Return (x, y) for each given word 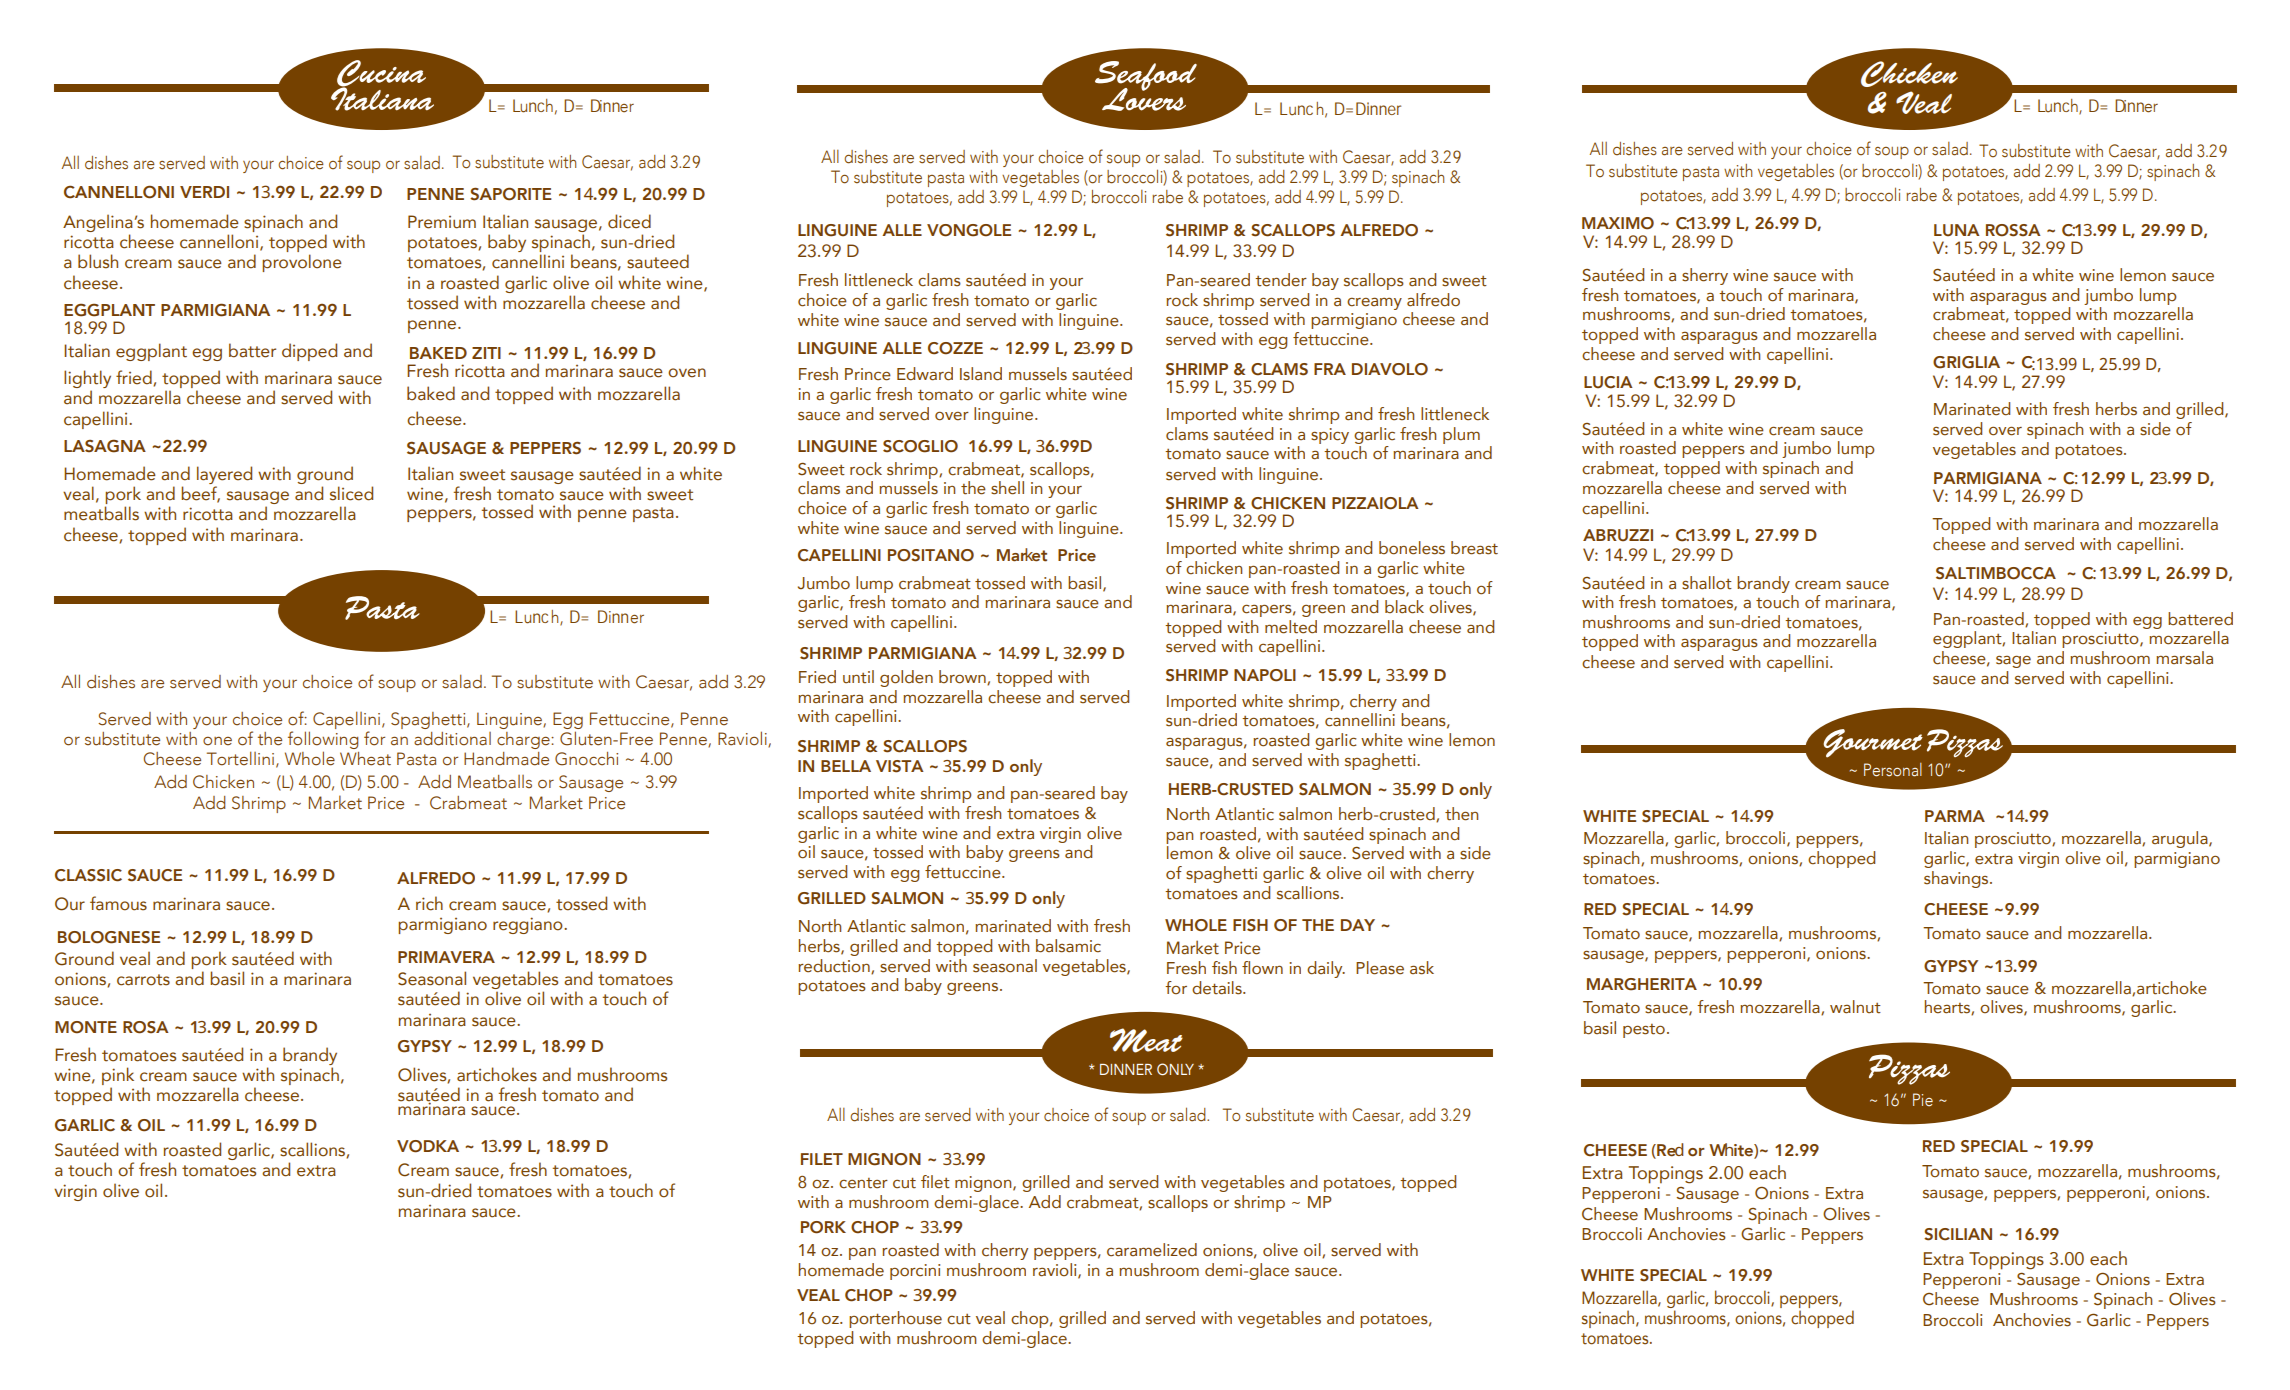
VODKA (428, 1146)
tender (1281, 280)
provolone (302, 263)
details (1218, 988)
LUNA (1957, 230)
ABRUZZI (1618, 535)
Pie (1923, 1100)
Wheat (365, 759)
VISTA (900, 766)
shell (1007, 488)
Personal (1893, 770)
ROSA (146, 1027)
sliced (351, 493)
